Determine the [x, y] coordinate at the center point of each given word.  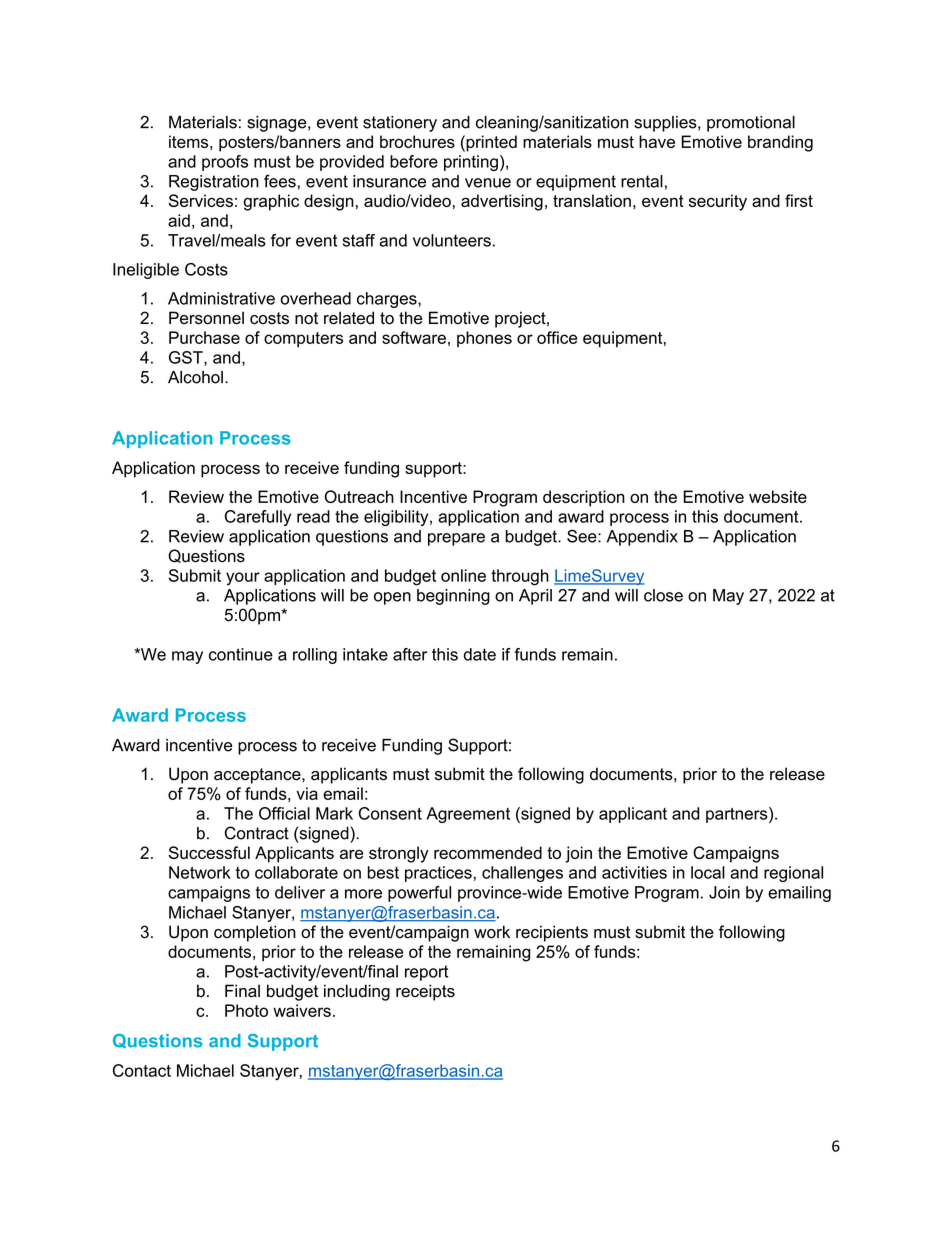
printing [471, 163]
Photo [246, 1010]
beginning [453, 597]
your [243, 578]
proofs [225, 163]
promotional [751, 124]
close [663, 595]
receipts [425, 992]
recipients [552, 933]
